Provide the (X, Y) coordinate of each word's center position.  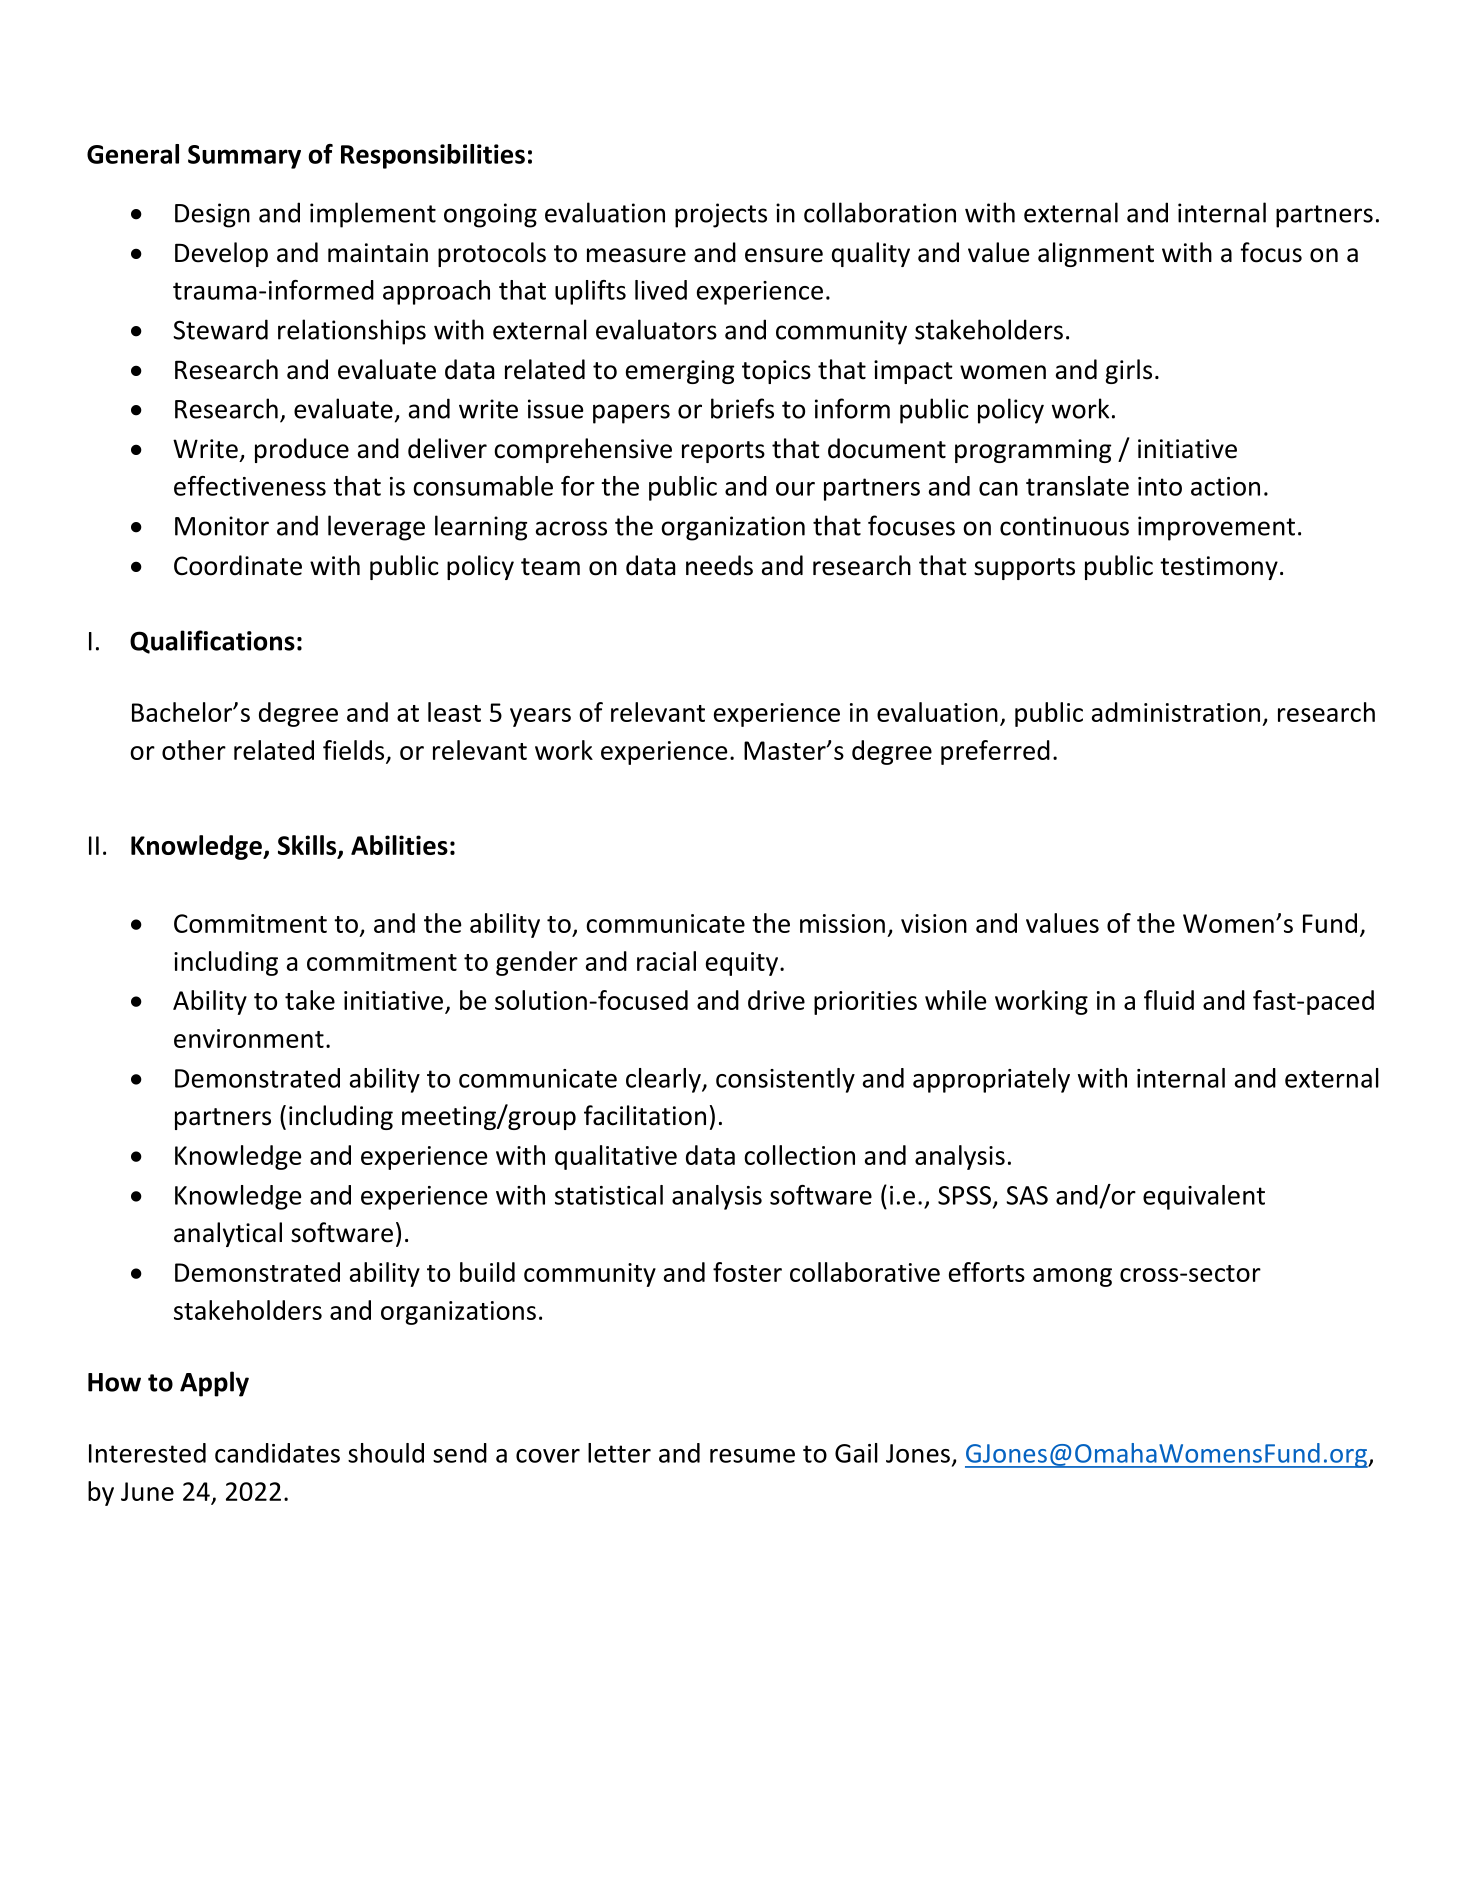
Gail (856, 1453)
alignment (1096, 254)
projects (721, 215)
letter (619, 1453)
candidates (277, 1453)
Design (212, 215)
